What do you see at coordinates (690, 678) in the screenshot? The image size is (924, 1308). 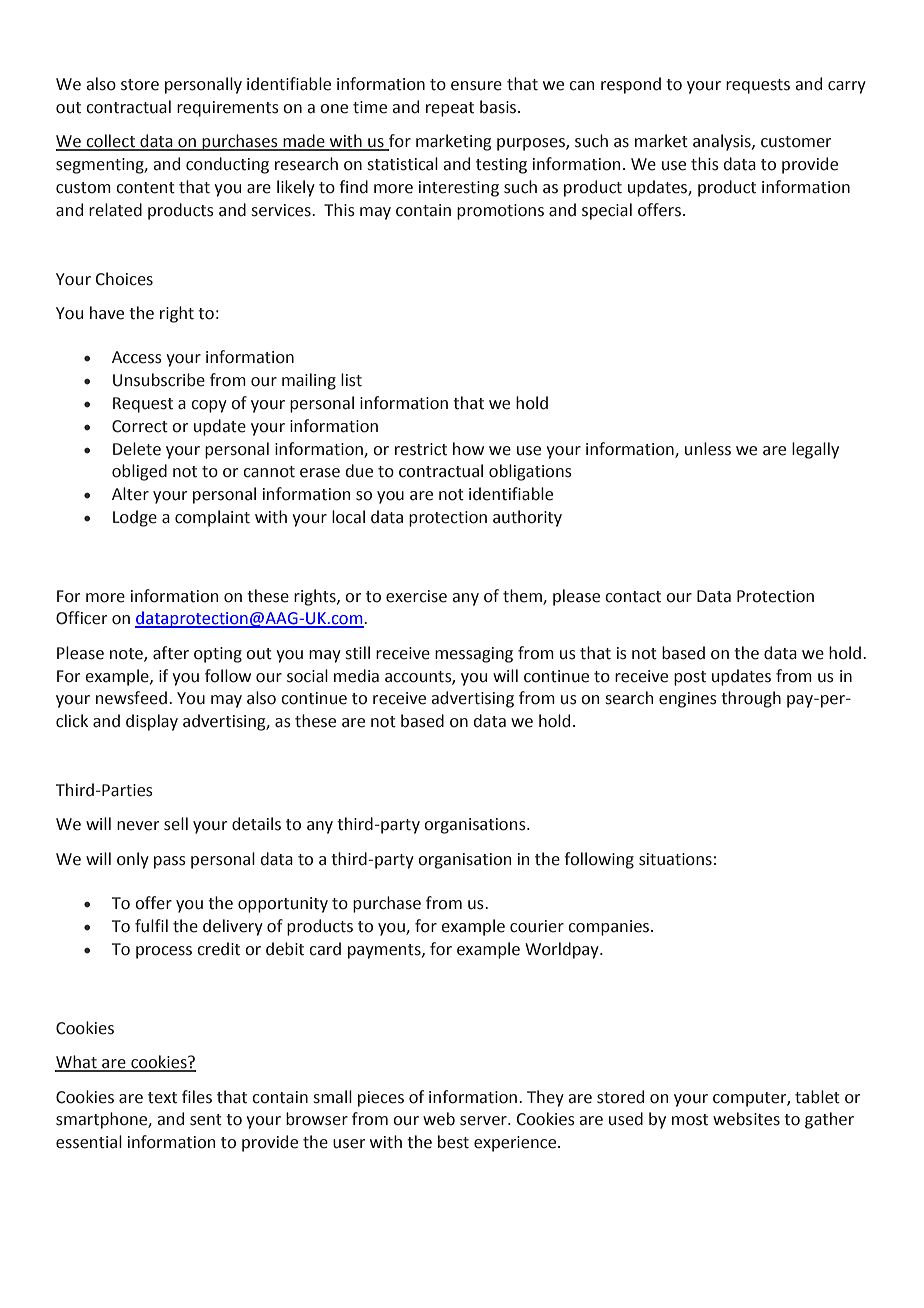 I see `post` at bounding box center [690, 678].
